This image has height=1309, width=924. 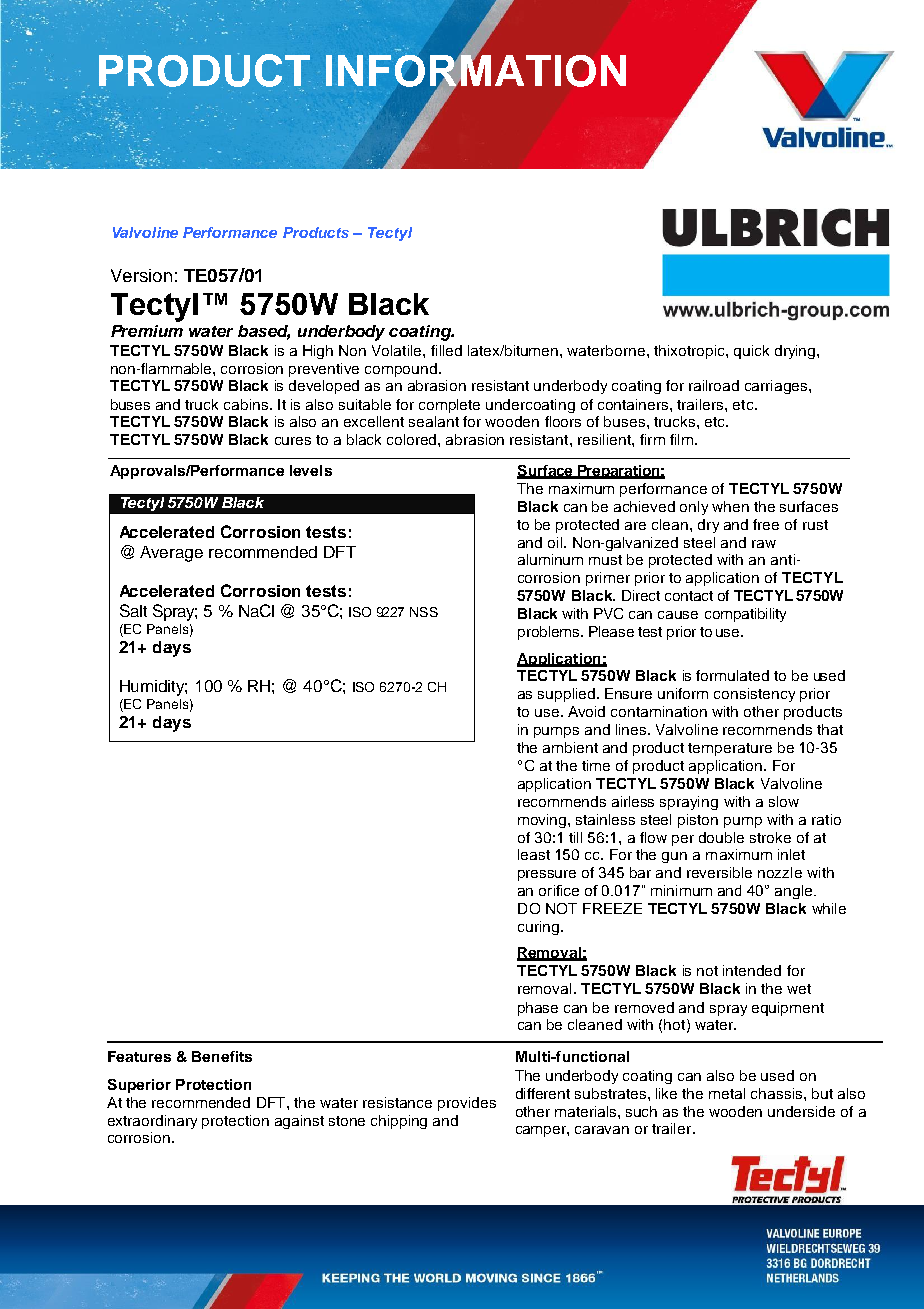 What do you see at coordinates (727, 1093) in the image?
I see `metal` at bounding box center [727, 1093].
